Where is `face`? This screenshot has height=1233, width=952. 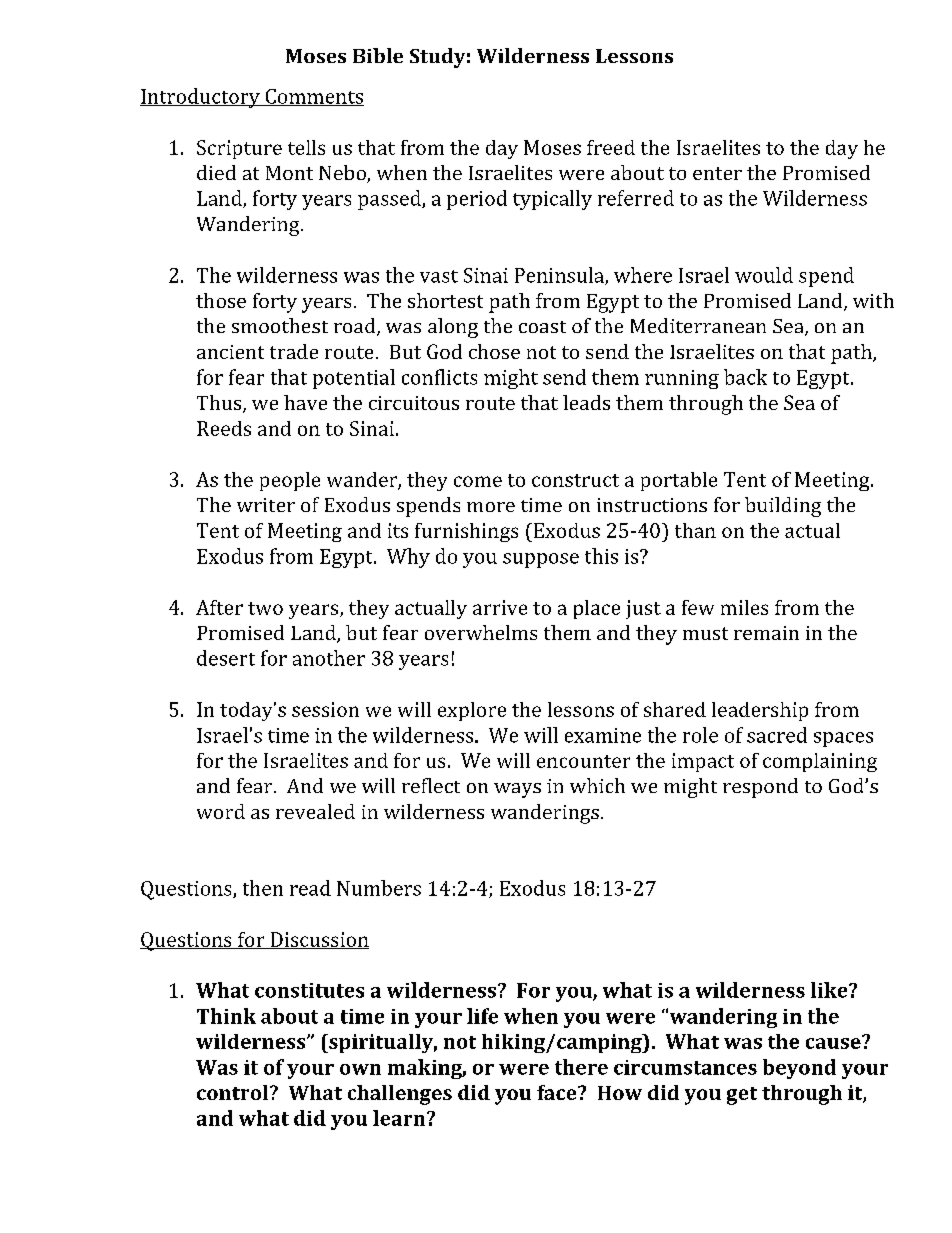
face is located at coordinates (558, 1092).
